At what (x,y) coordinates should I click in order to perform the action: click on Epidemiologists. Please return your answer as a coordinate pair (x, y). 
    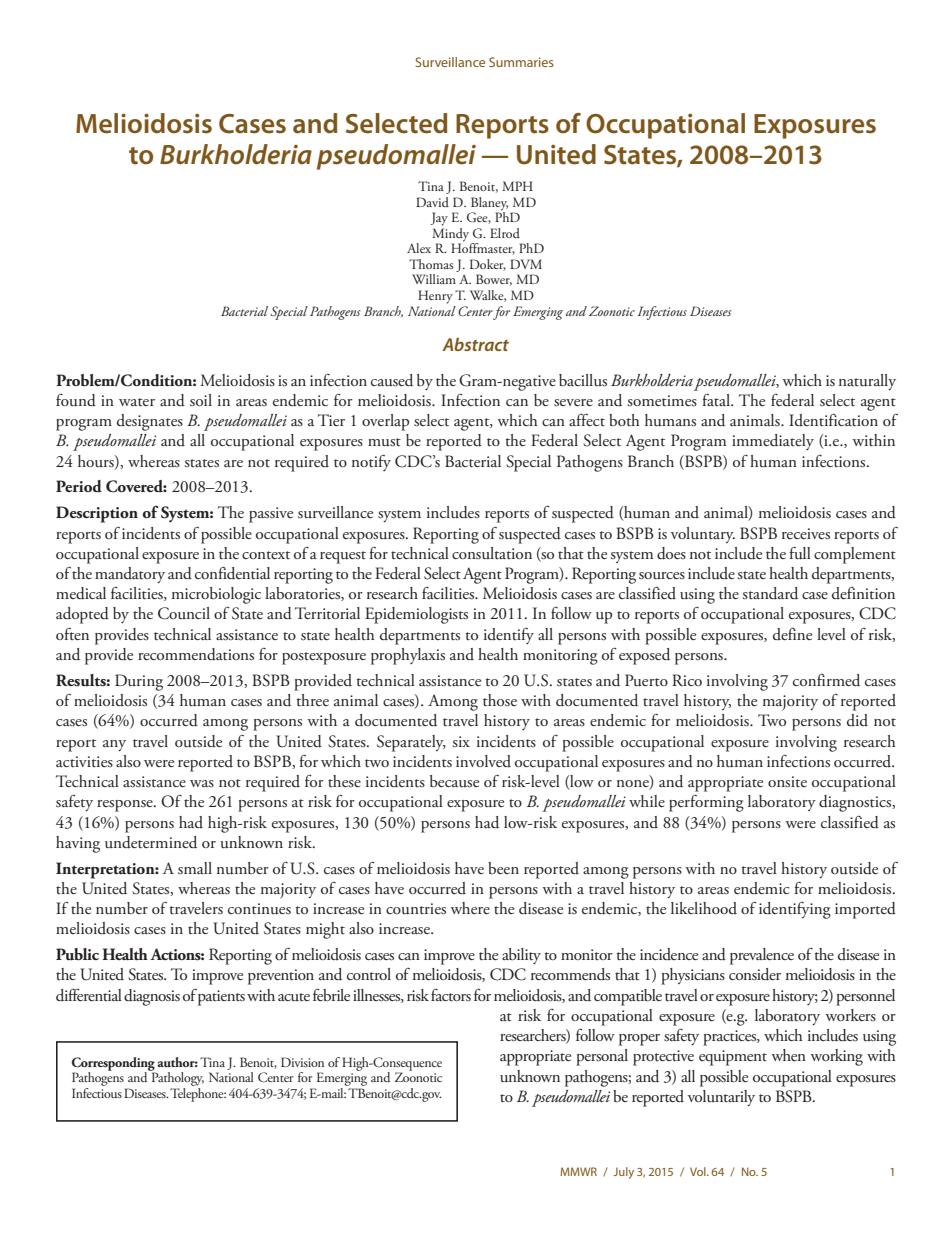
    Looking at the image, I should click on (416, 615).
